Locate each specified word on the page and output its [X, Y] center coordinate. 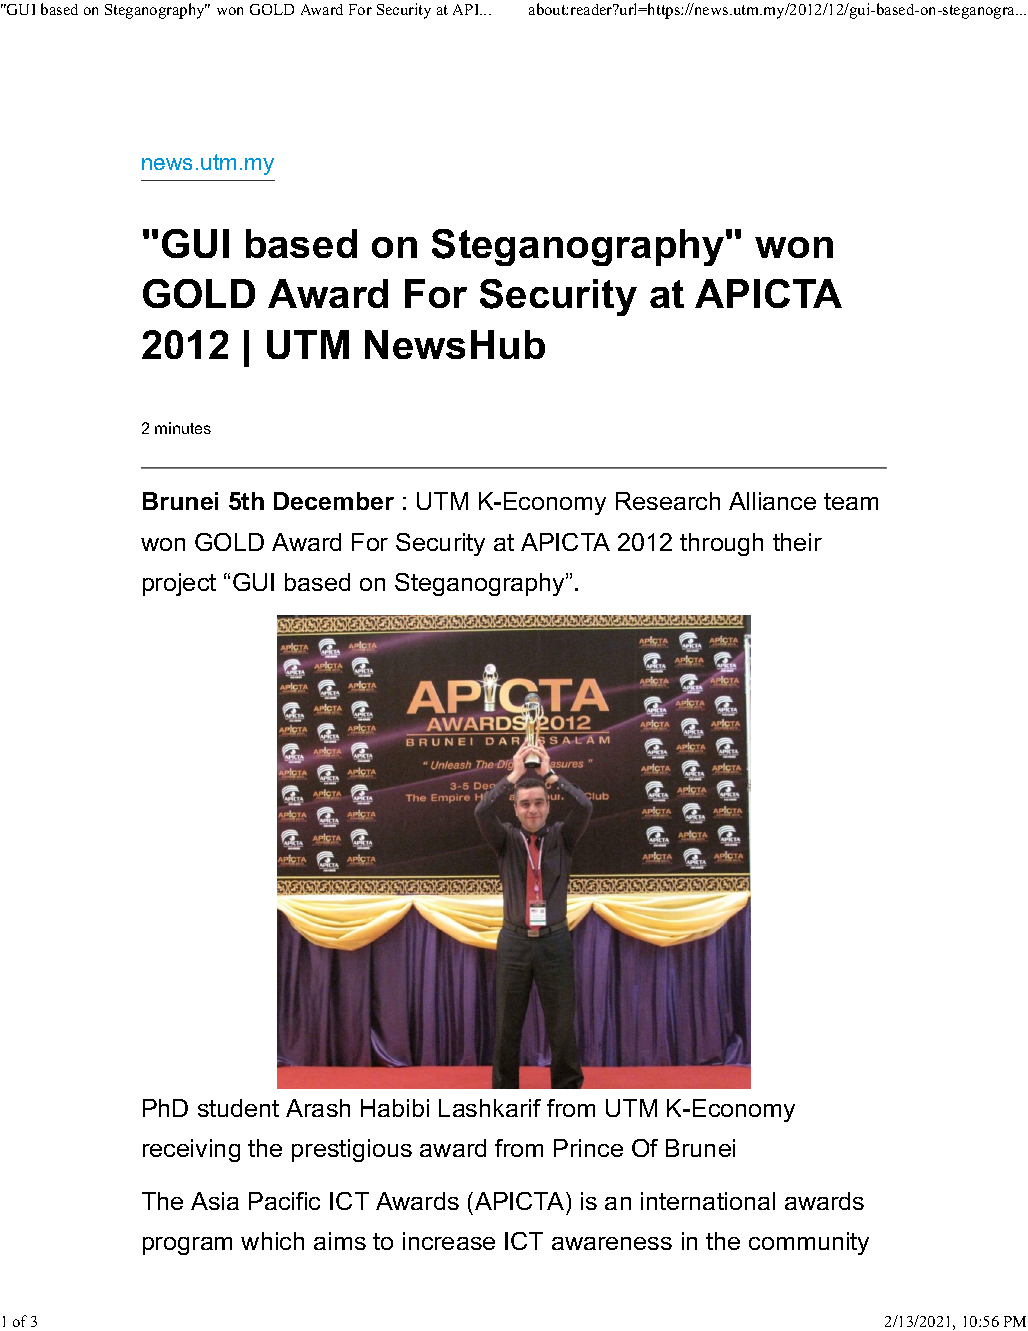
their [797, 542]
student [238, 1108]
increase [449, 1241]
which [272, 1241]
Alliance [772, 501]
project [179, 584]
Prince [588, 1148]
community [809, 1243]
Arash [318, 1108]
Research [668, 501]
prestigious [352, 1150]
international [708, 1201]
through [721, 544]
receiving [191, 1150]
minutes [183, 428]
